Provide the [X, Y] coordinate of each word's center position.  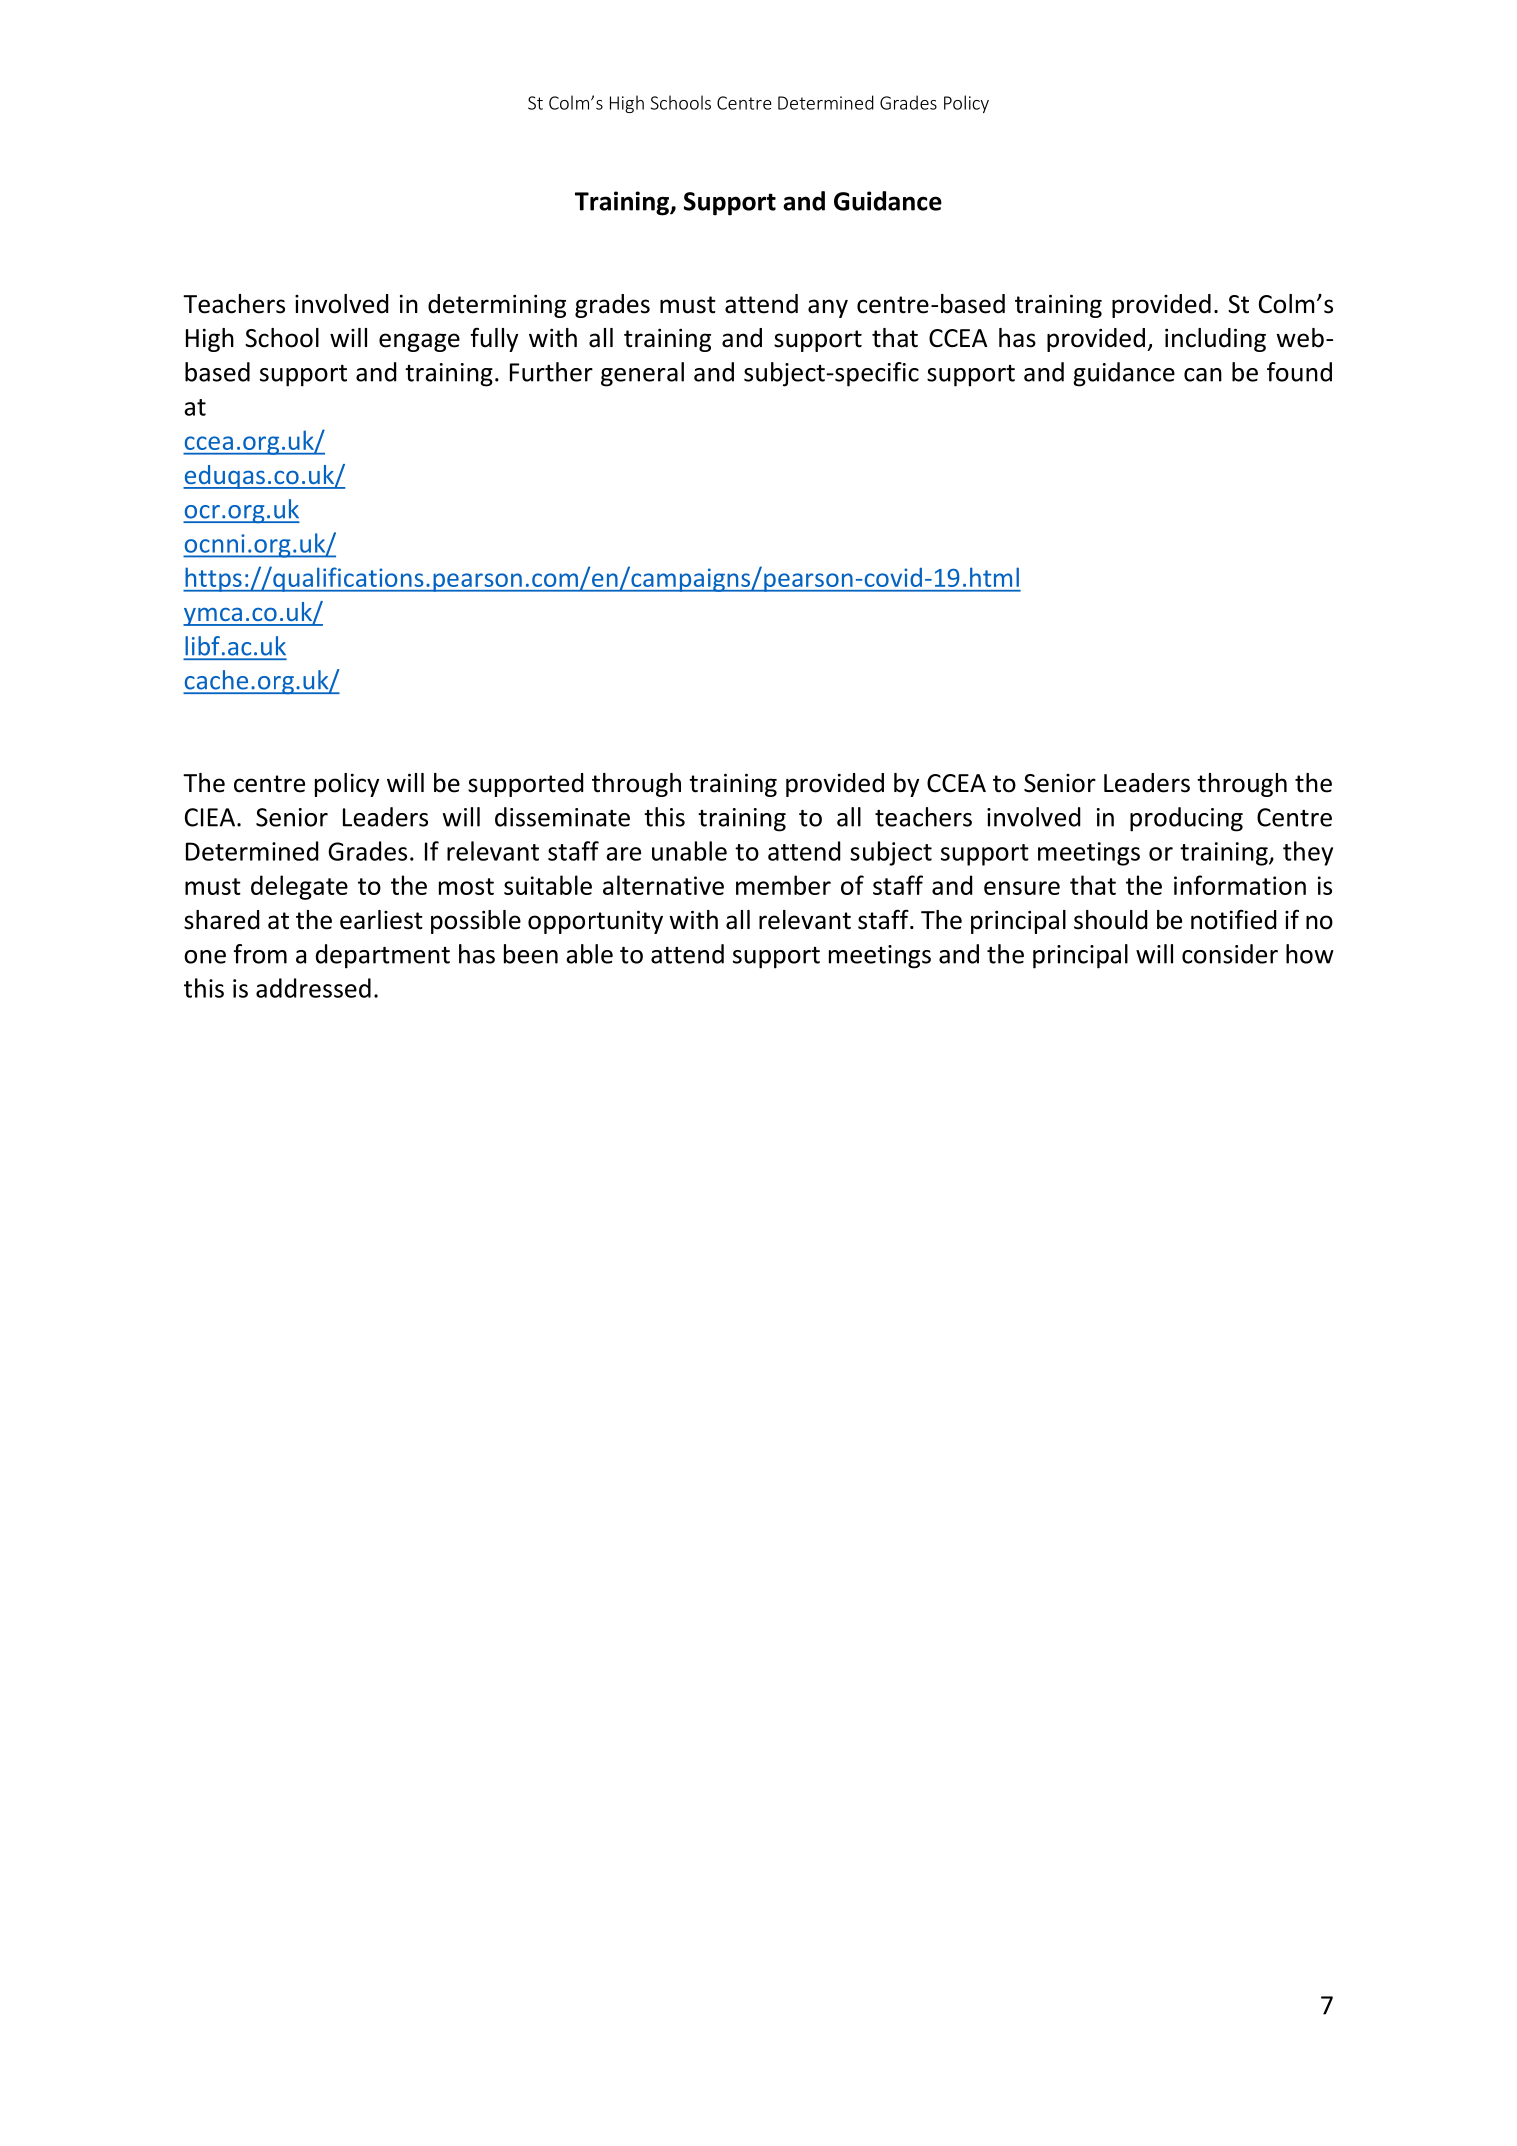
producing [1186, 819]
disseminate [562, 817]
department [383, 956]
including [1215, 340]
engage [419, 342]
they [1308, 853]
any [828, 308]
